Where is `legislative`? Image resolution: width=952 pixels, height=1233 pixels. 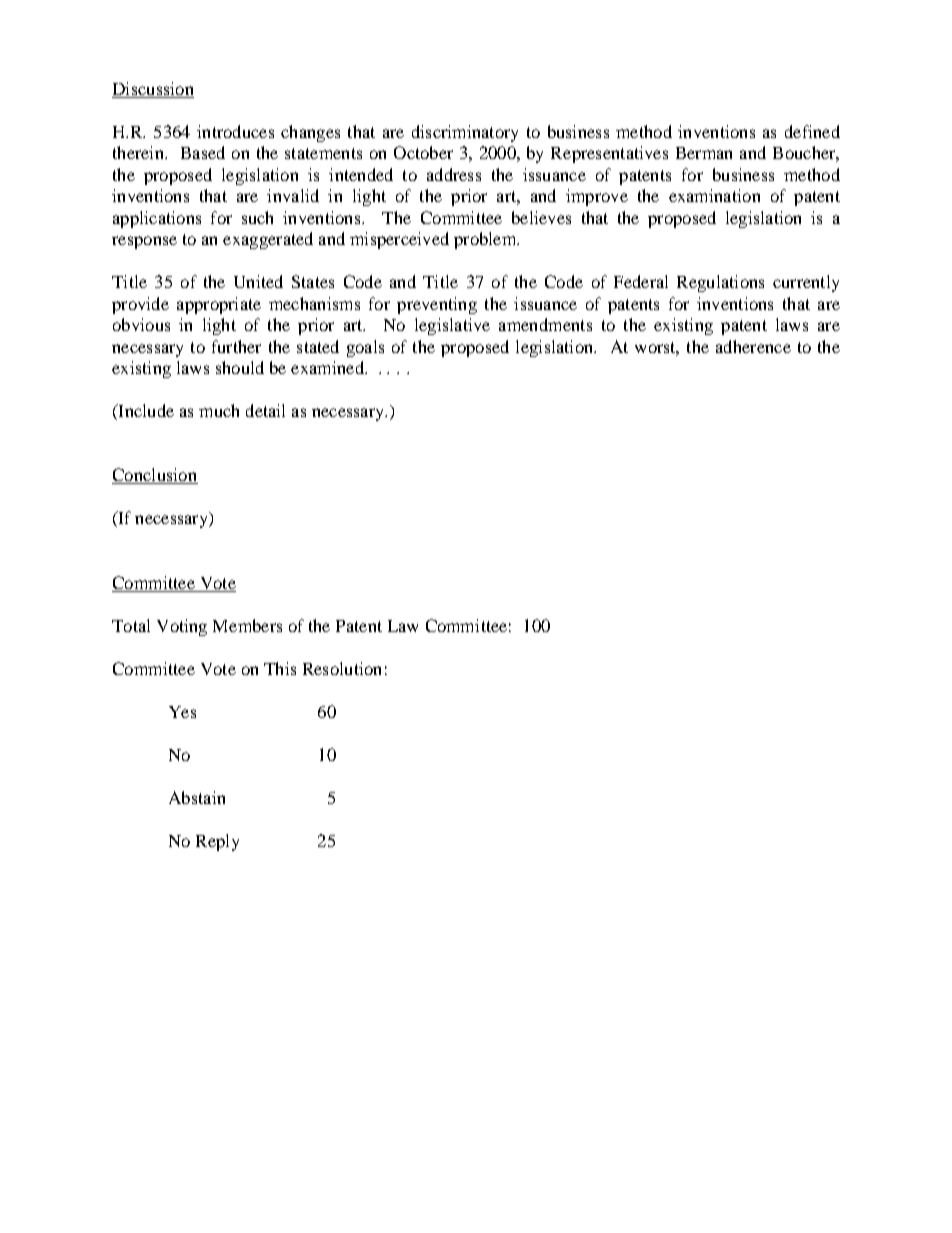 legislative is located at coordinates (452, 326).
